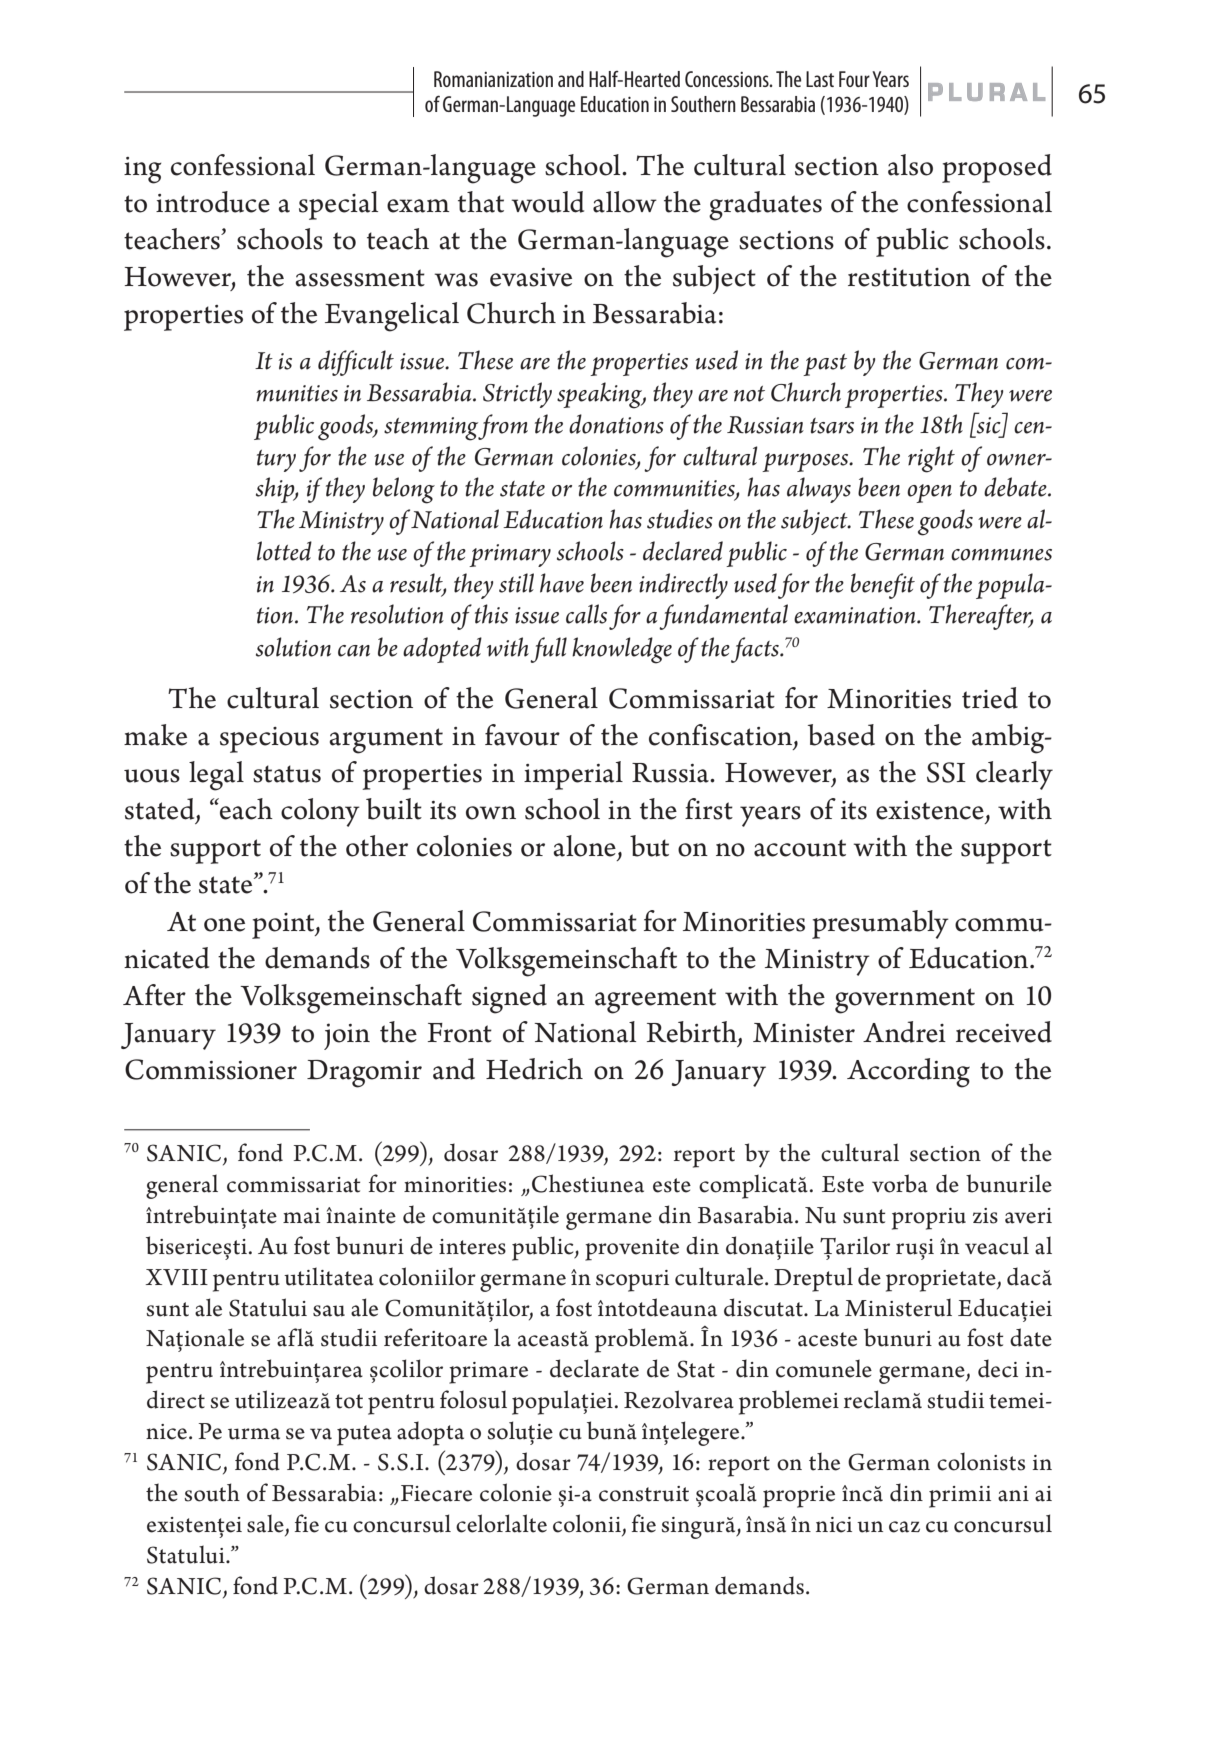  What do you see at coordinates (908, 1073) in the document?
I see `According` at bounding box center [908, 1073].
